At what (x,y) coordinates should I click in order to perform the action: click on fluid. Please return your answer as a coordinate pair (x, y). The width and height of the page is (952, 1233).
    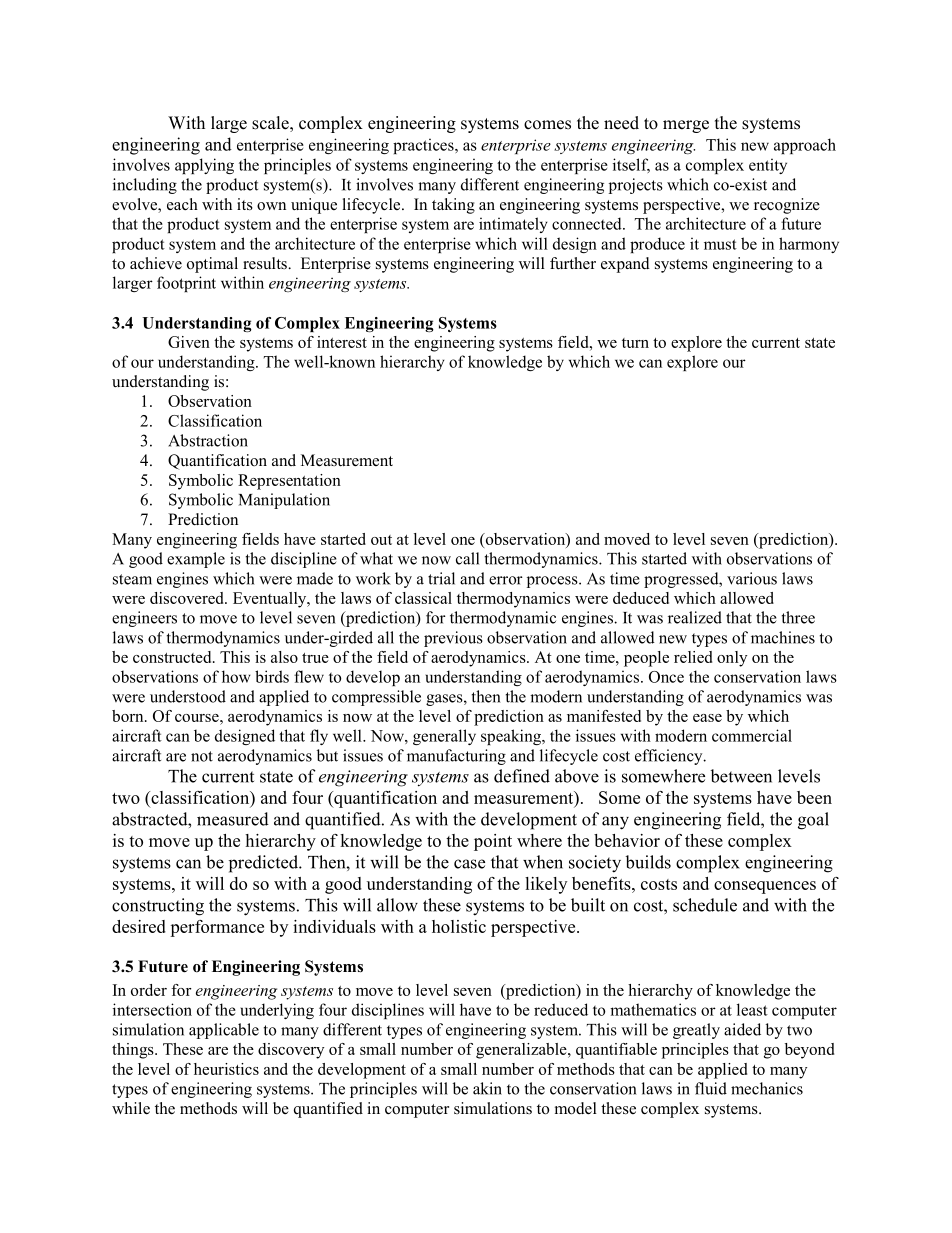
    Looking at the image, I should click on (711, 1088).
